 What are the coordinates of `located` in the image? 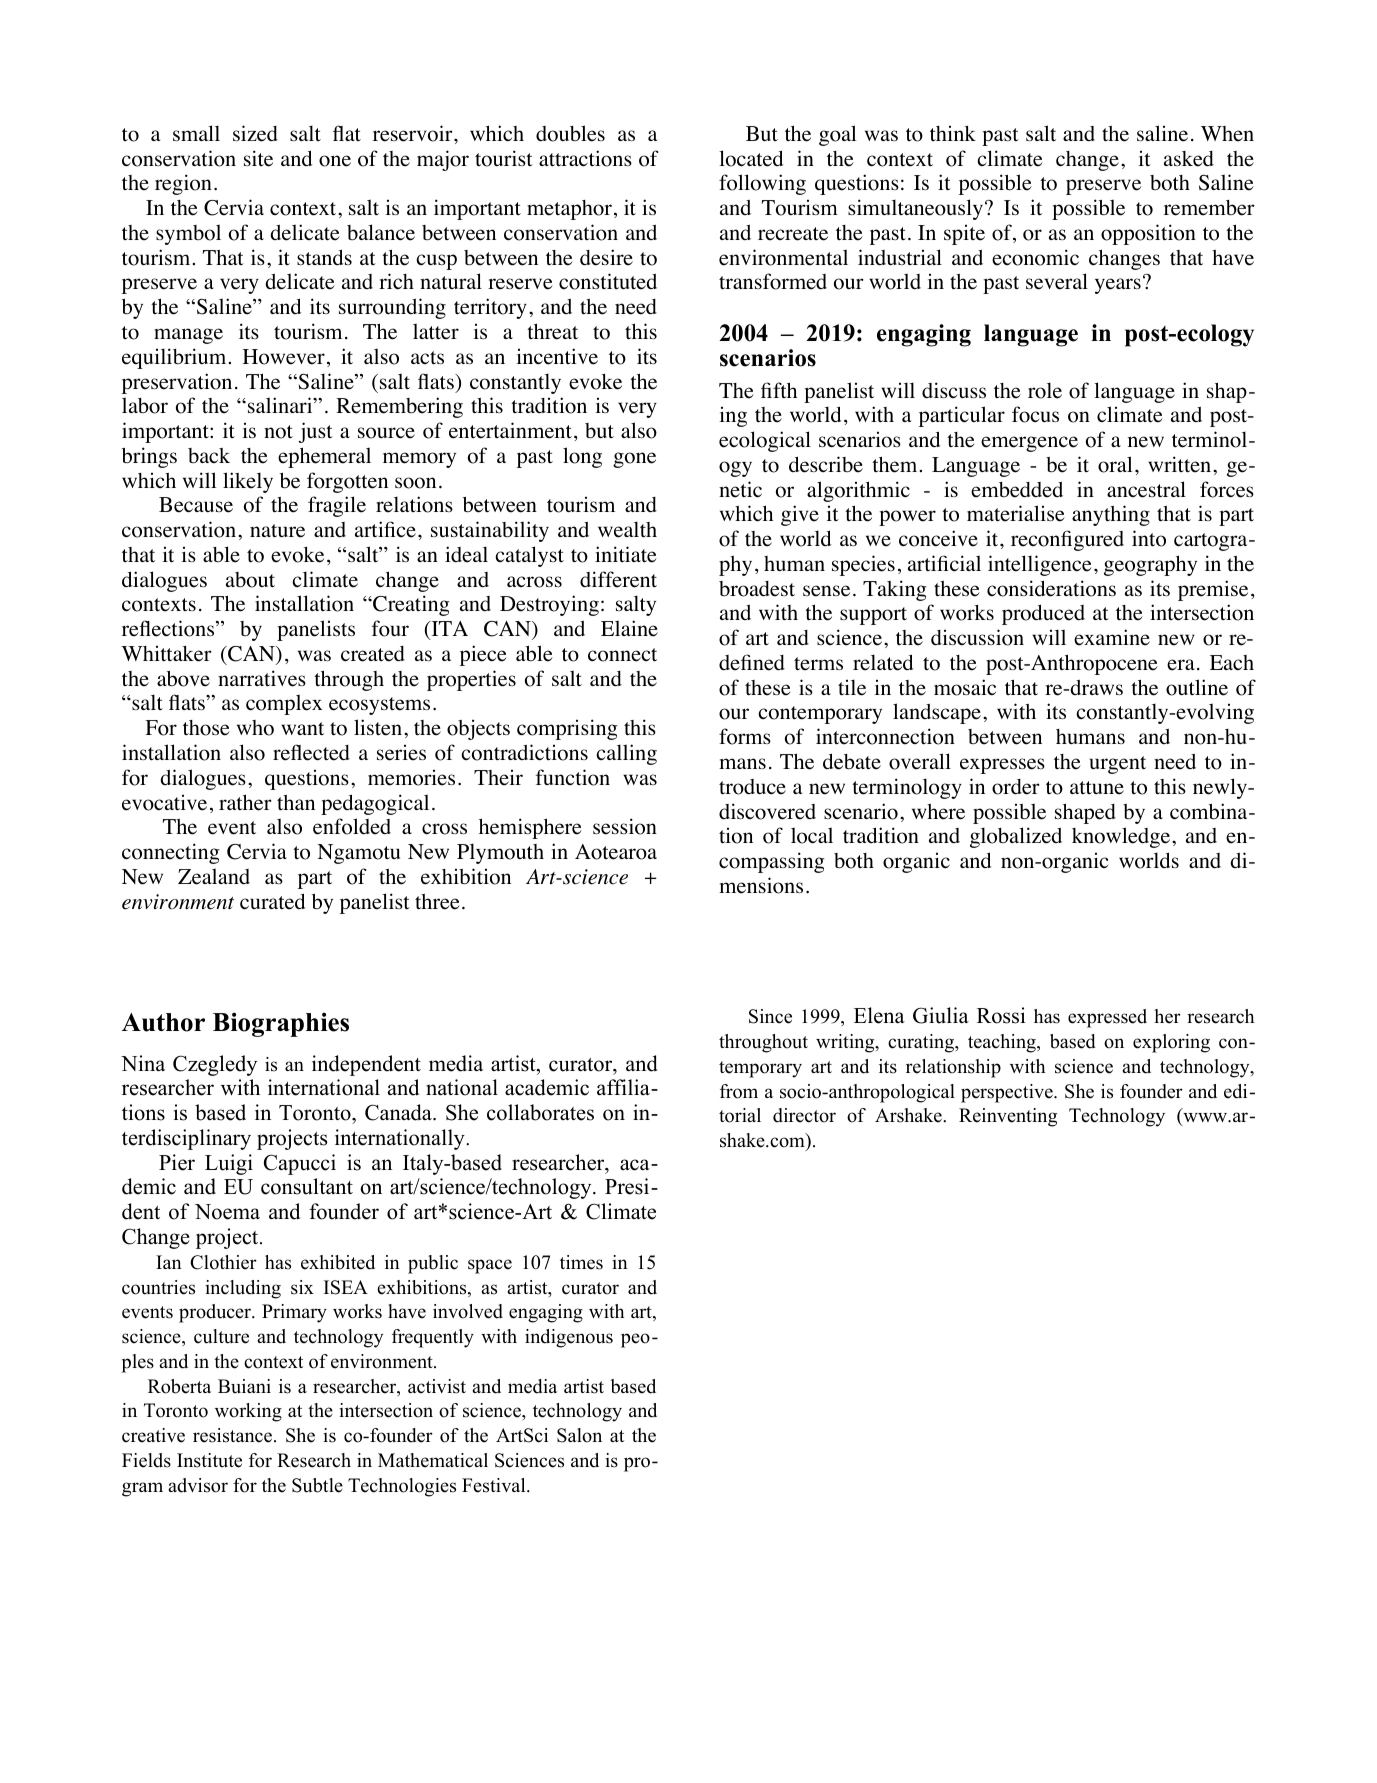 It's located at (751, 158).
